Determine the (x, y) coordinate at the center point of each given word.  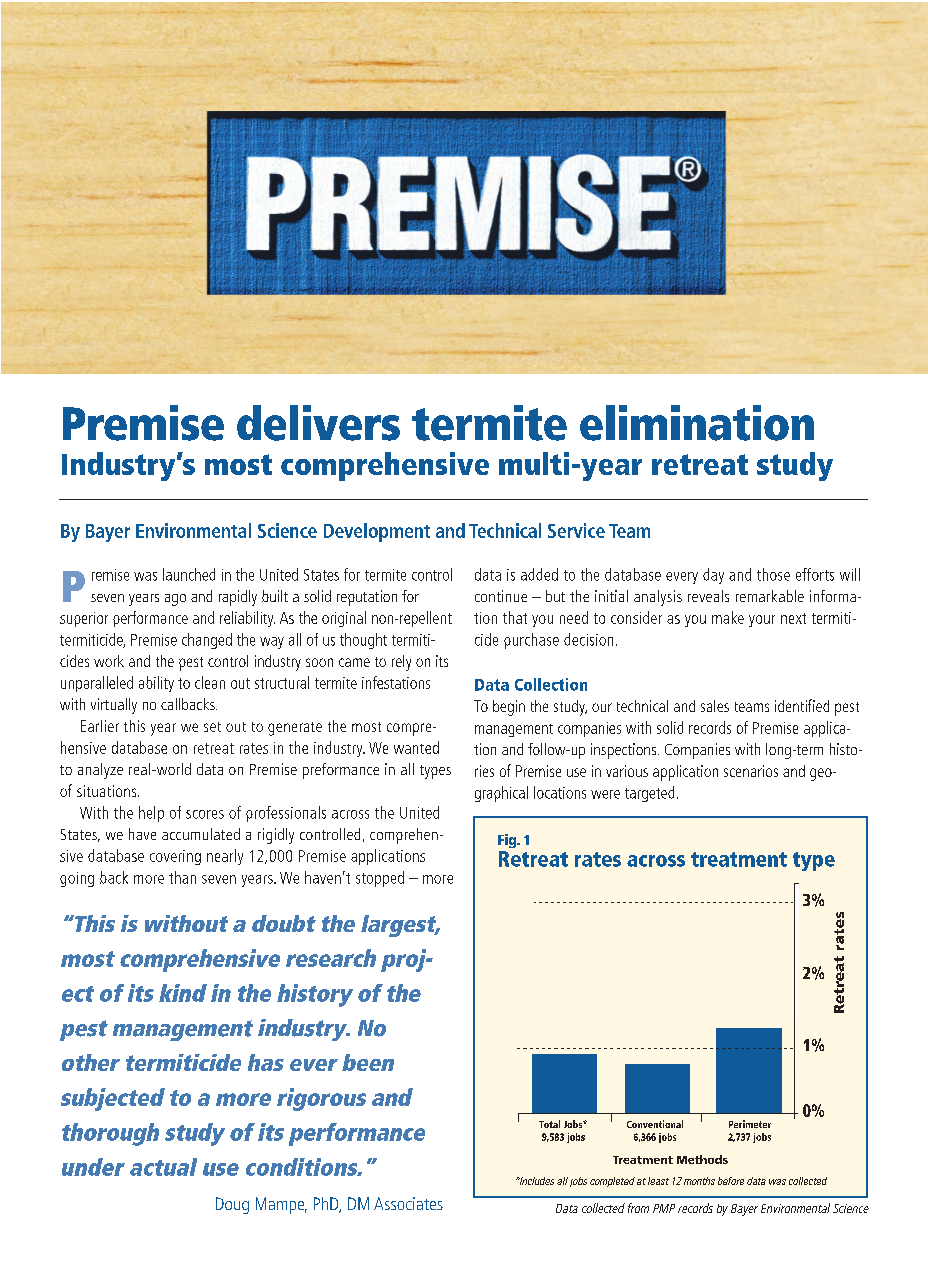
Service (576, 530)
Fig (508, 841)
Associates (408, 1203)
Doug (232, 1205)
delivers (318, 423)
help (151, 814)
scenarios (751, 771)
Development (377, 532)
